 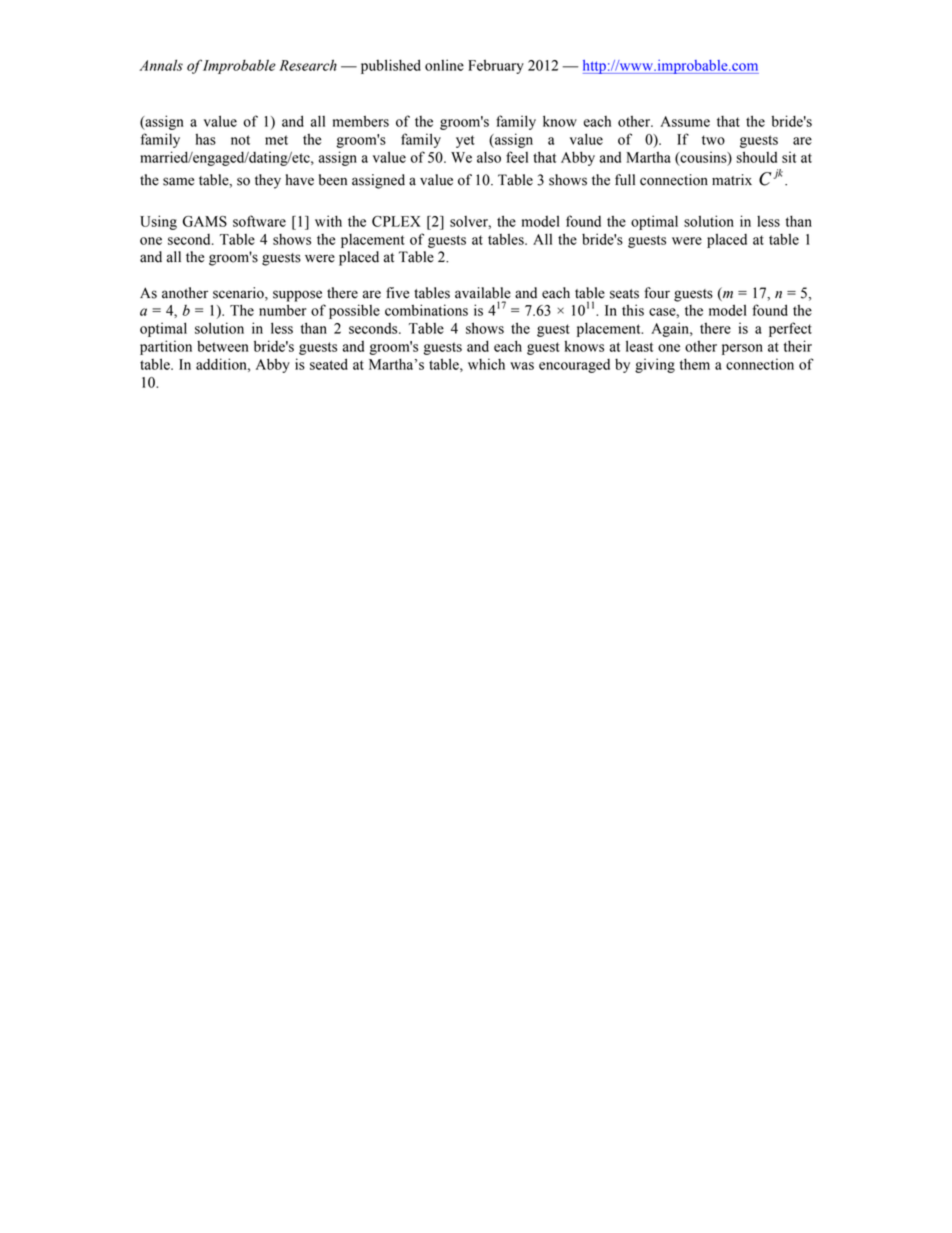 I want to click on between, so click(x=223, y=346).
